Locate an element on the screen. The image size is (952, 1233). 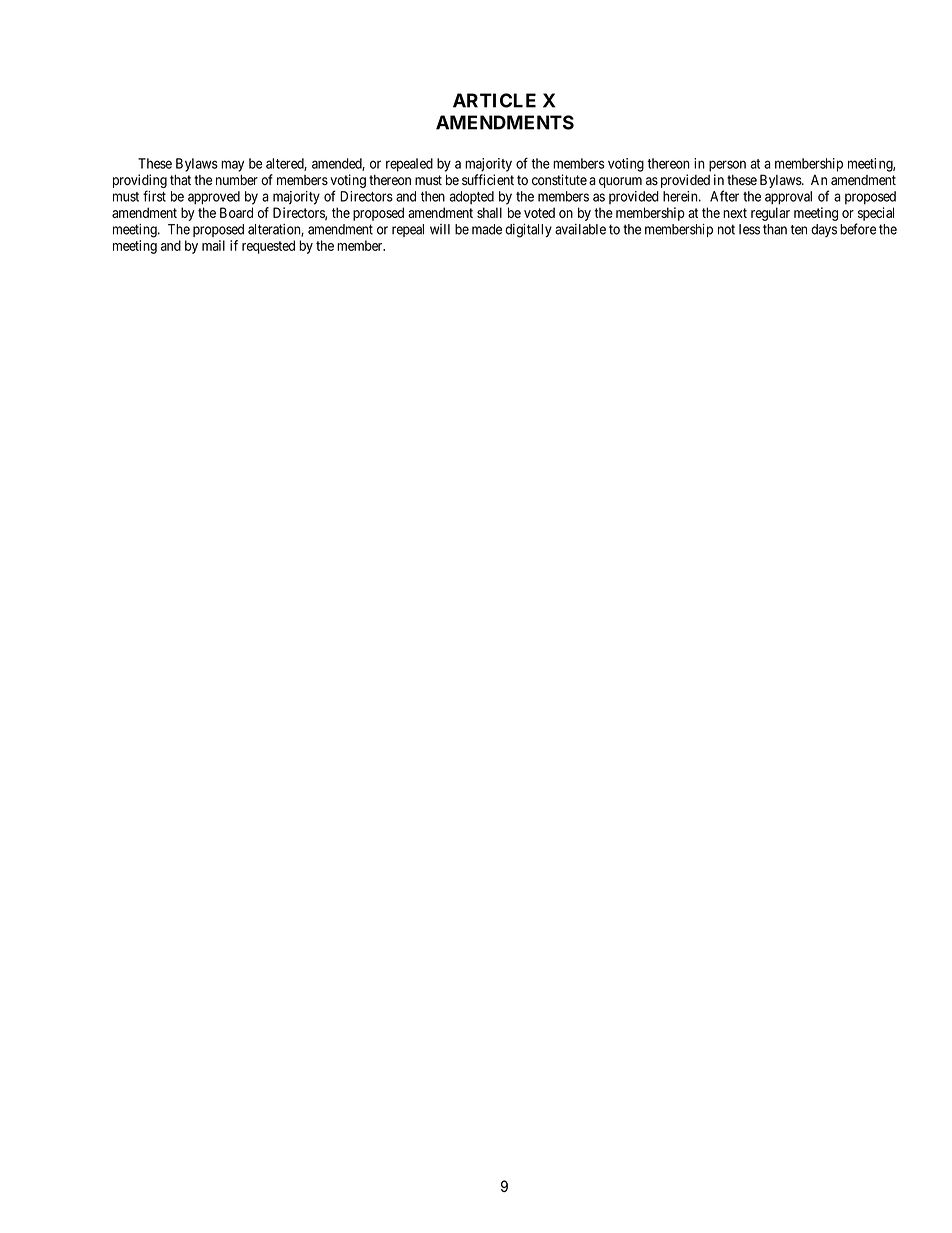
Board is located at coordinates (236, 212).
